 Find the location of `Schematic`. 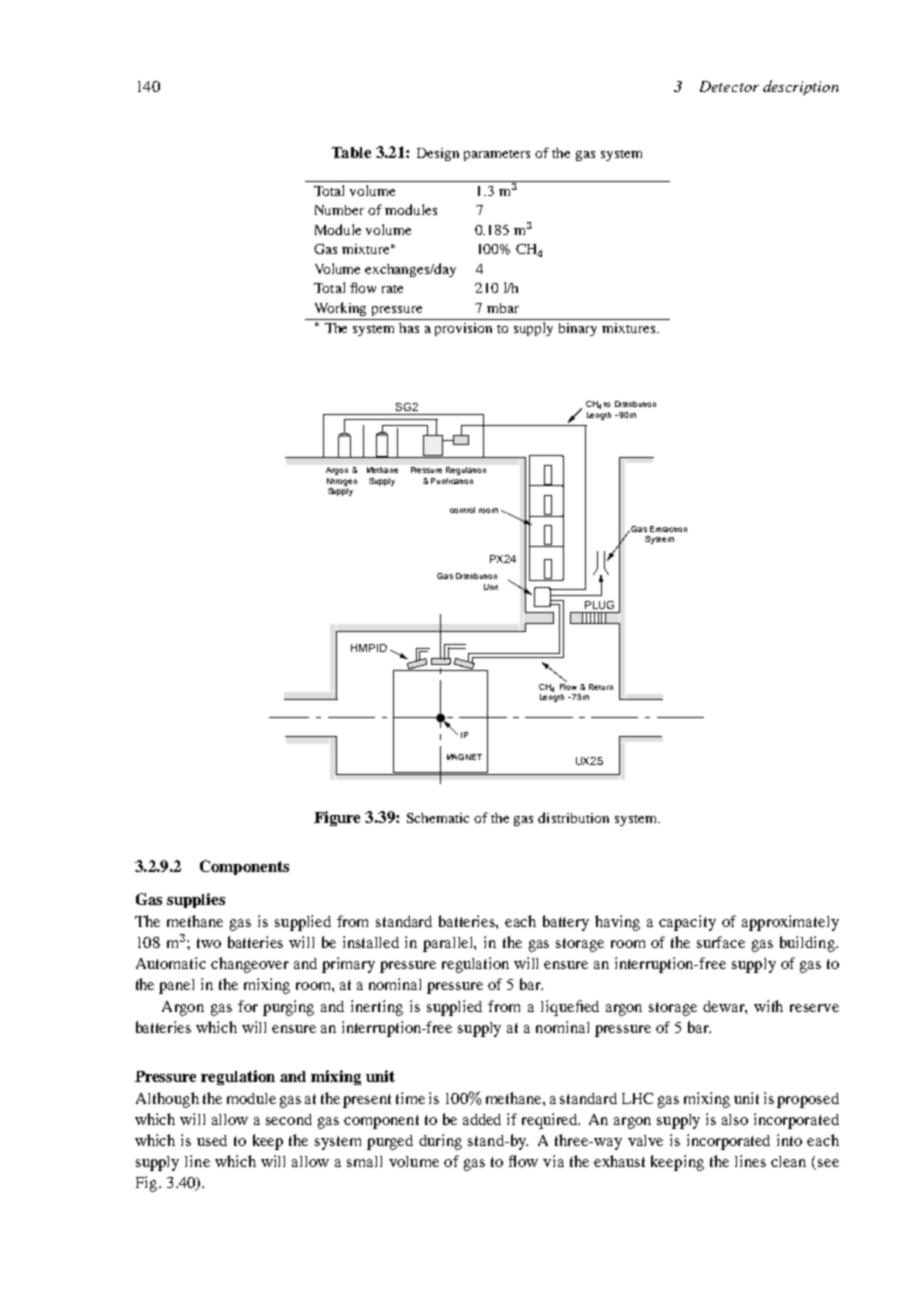

Schematic is located at coordinates (438, 818).
